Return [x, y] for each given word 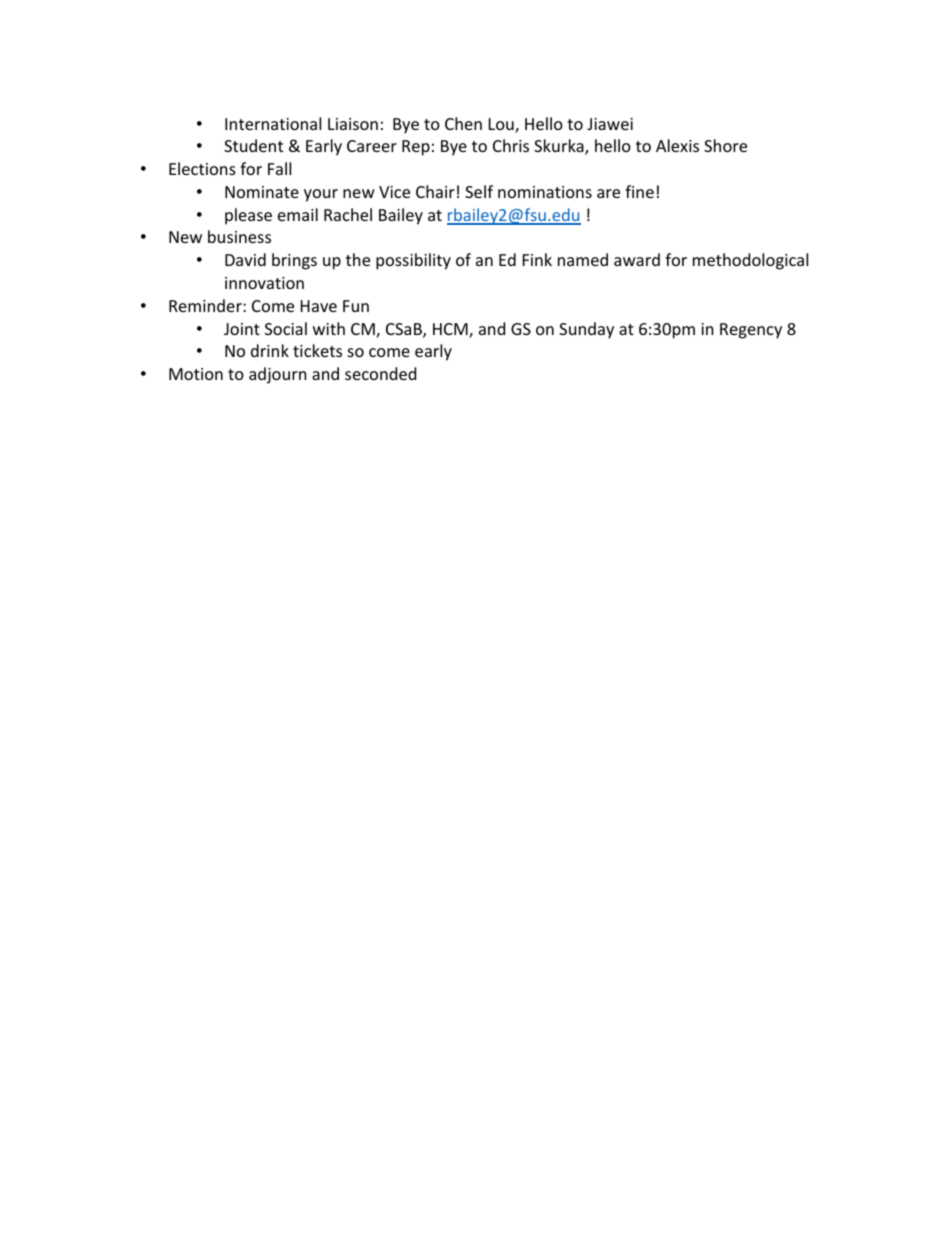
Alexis [677, 145]
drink [270, 350]
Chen [463, 123]
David [245, 259]
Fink [537, 259]
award [637, 259]
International [273, 123]
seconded [380, 373]
